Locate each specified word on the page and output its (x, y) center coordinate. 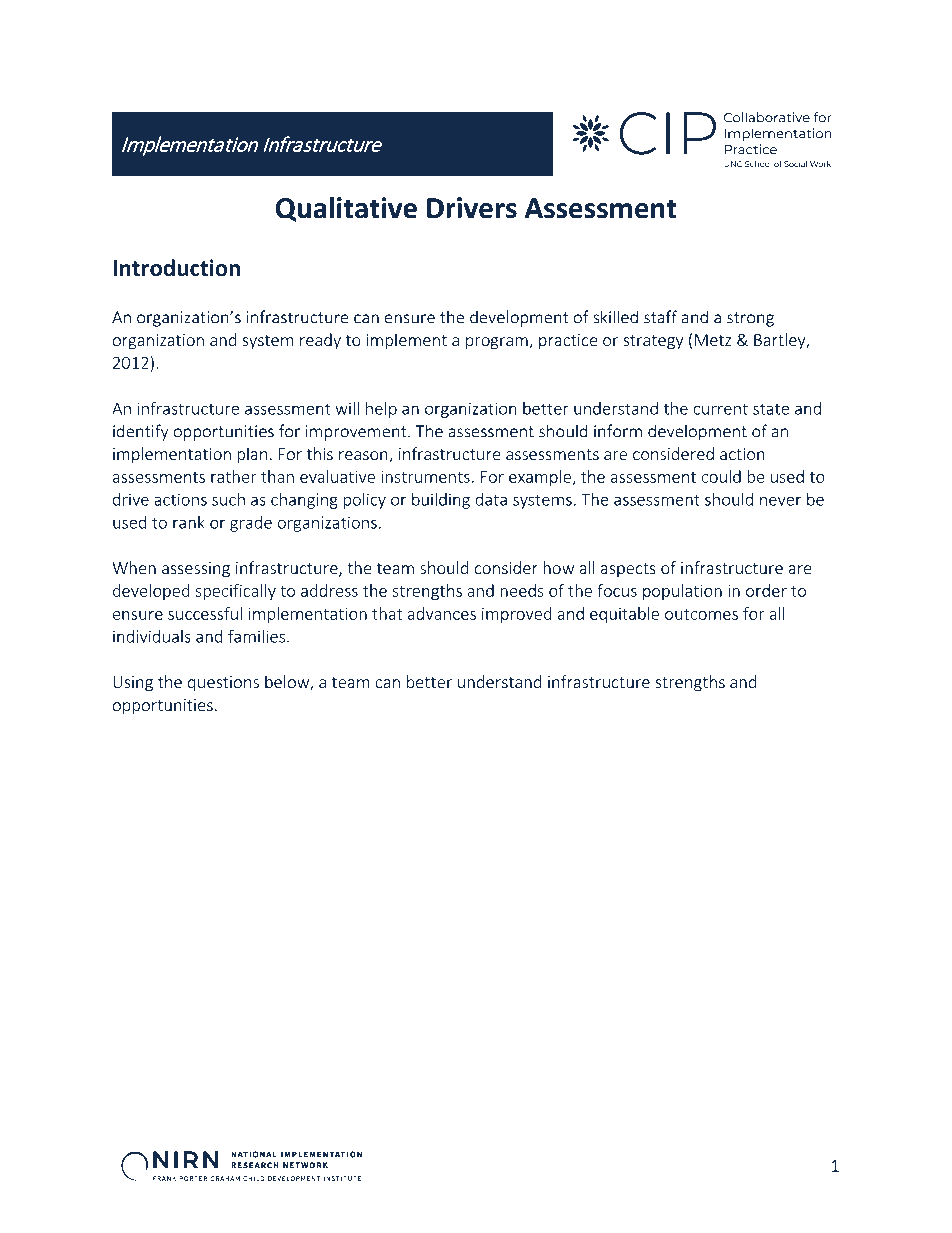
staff (660, 317)
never (780, 501)
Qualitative (346, 209)
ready (320, 341)
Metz (713, 340)
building (441, 501)
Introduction (176, 268)
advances (442, 613)
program (498, 343)
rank (189, 522)
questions (223, 684)
